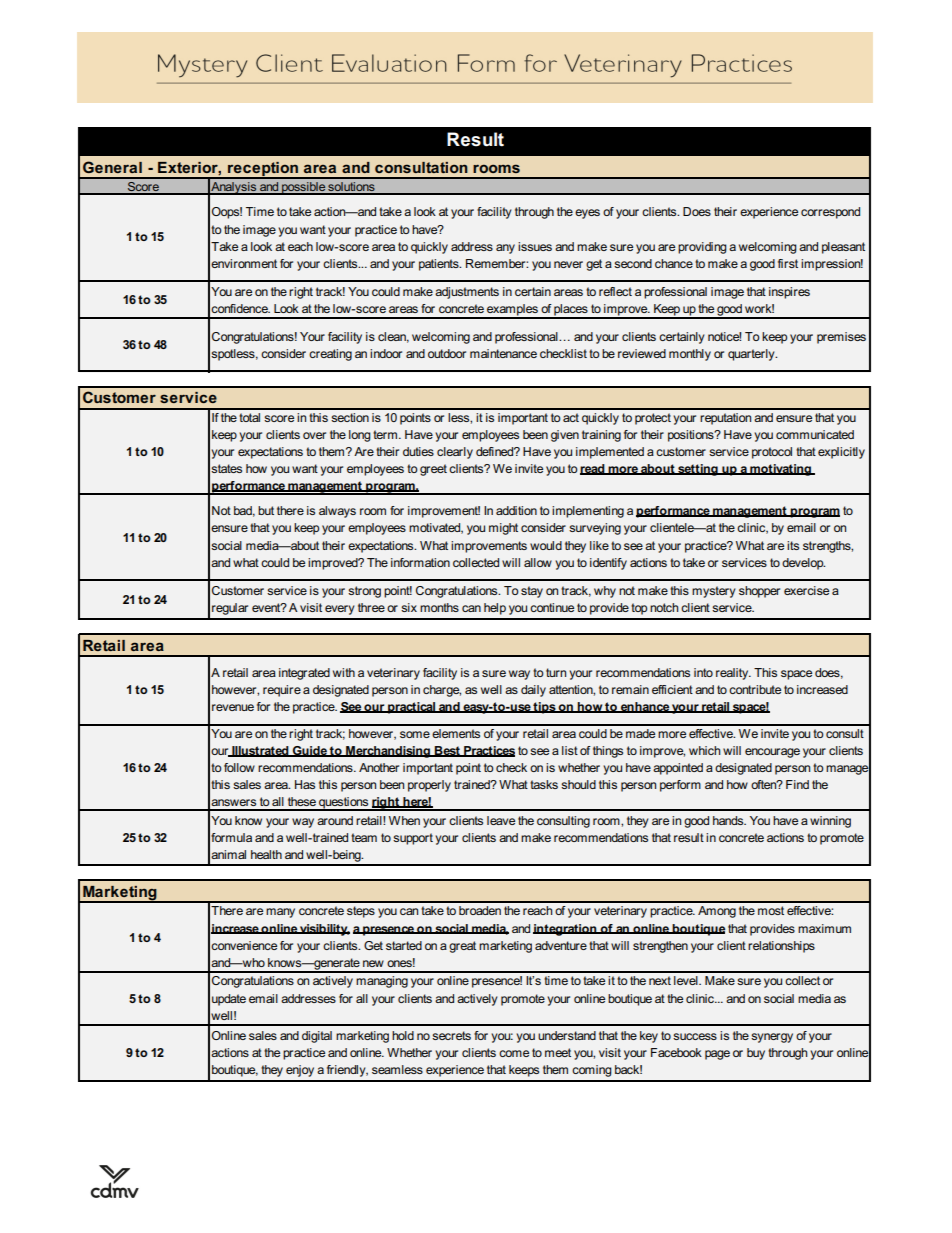 Image resolution: width=952 pixels, height=1233 pixels. I want to click on regular, so click(230, 609).
